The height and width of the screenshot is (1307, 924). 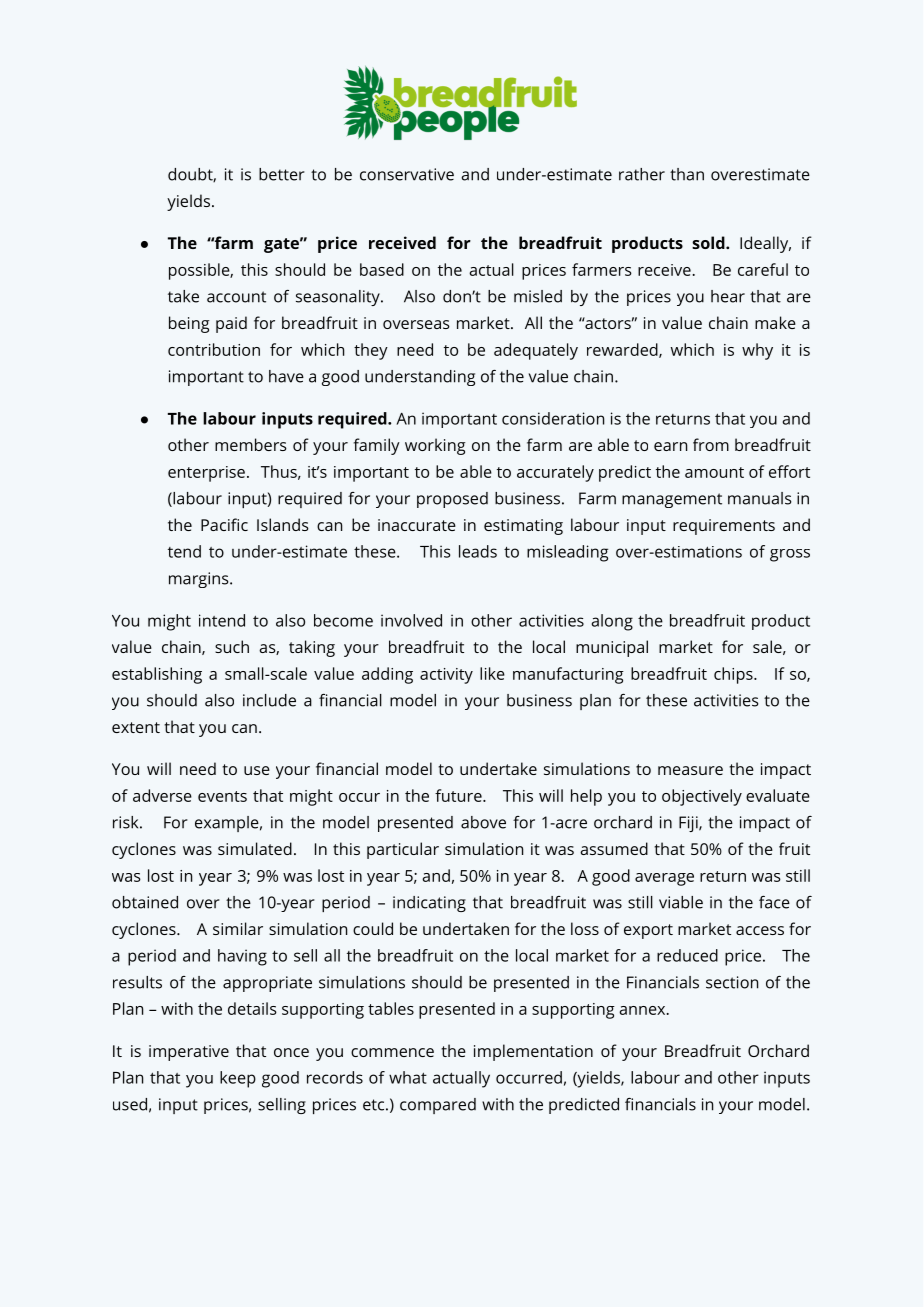 What do you see at coordinates (407, 174) in the screenshot?
I see `conservative` at bounding box center [407, 174].
